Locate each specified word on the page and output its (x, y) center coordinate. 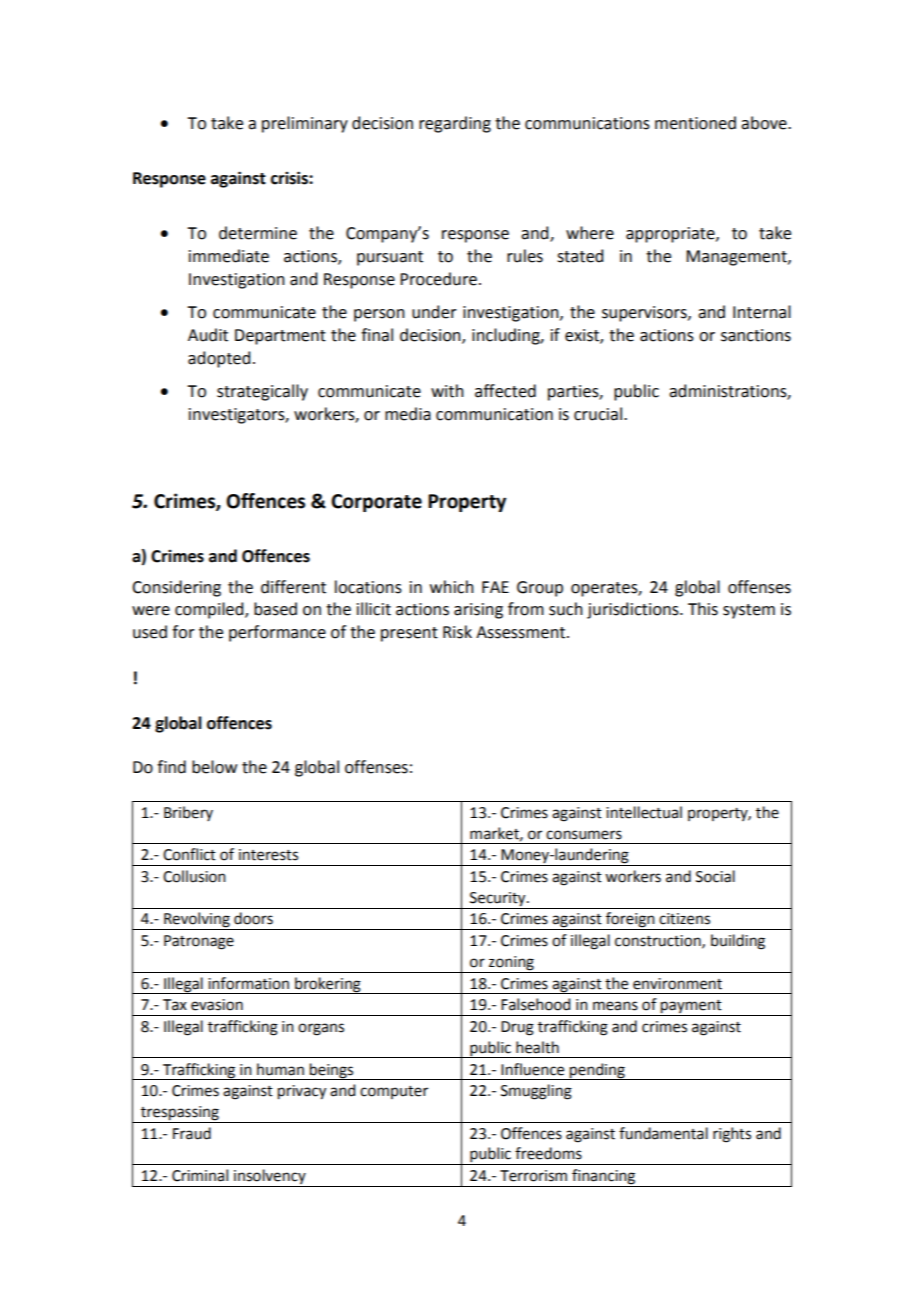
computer (394, 1092)
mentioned (695, 123)
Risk (457, 632)
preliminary (305, 124)
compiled (210, 610)
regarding (455, 124)
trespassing (180, 1114)
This (703, 609)
